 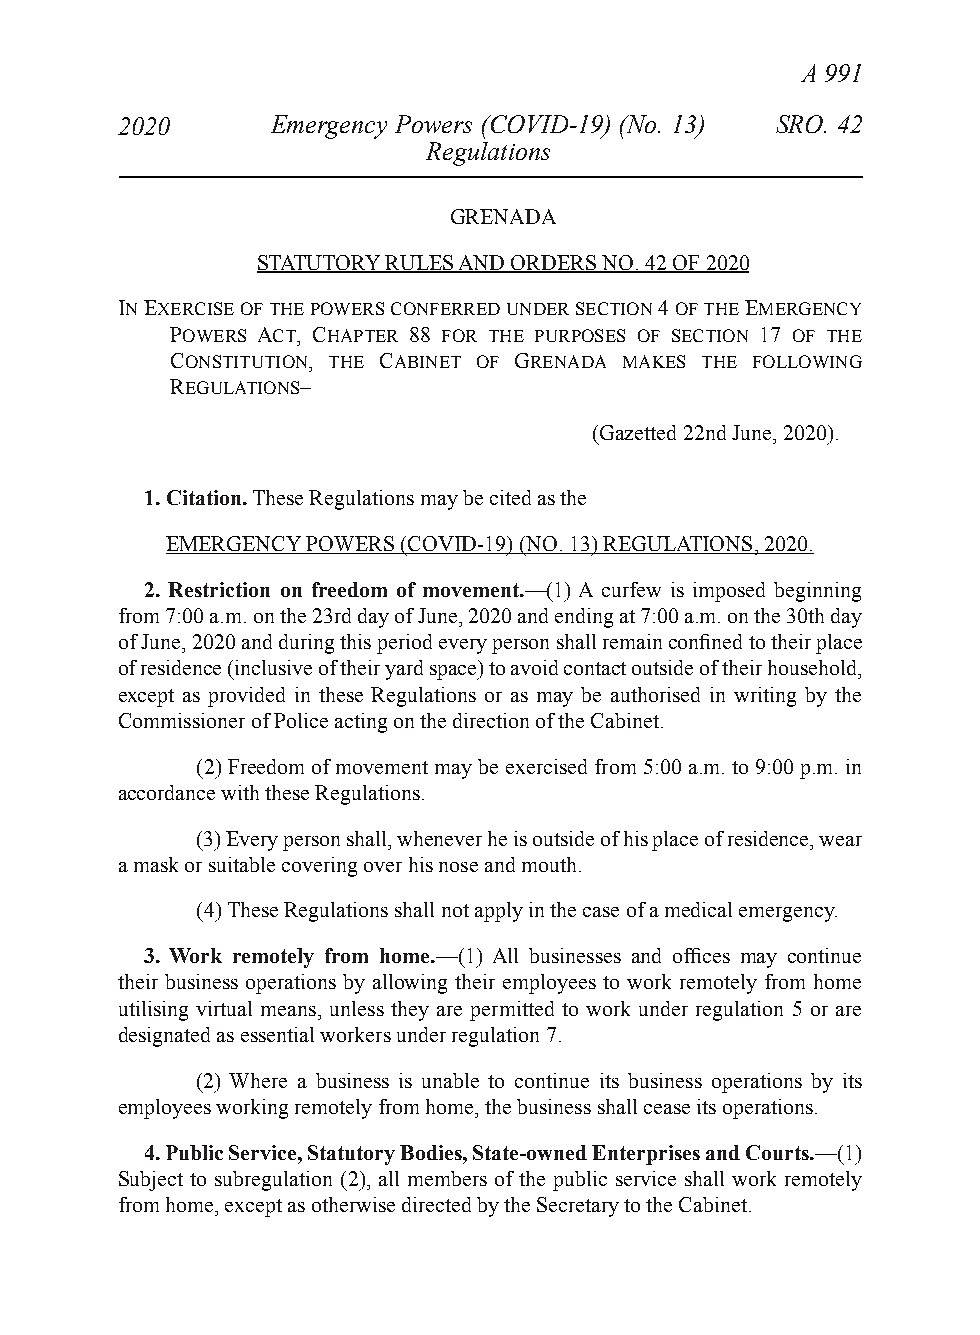 What do you see at coordinates (419, 263) in the screenshot?
I see `RULES` at bounding box center [419, 263].
